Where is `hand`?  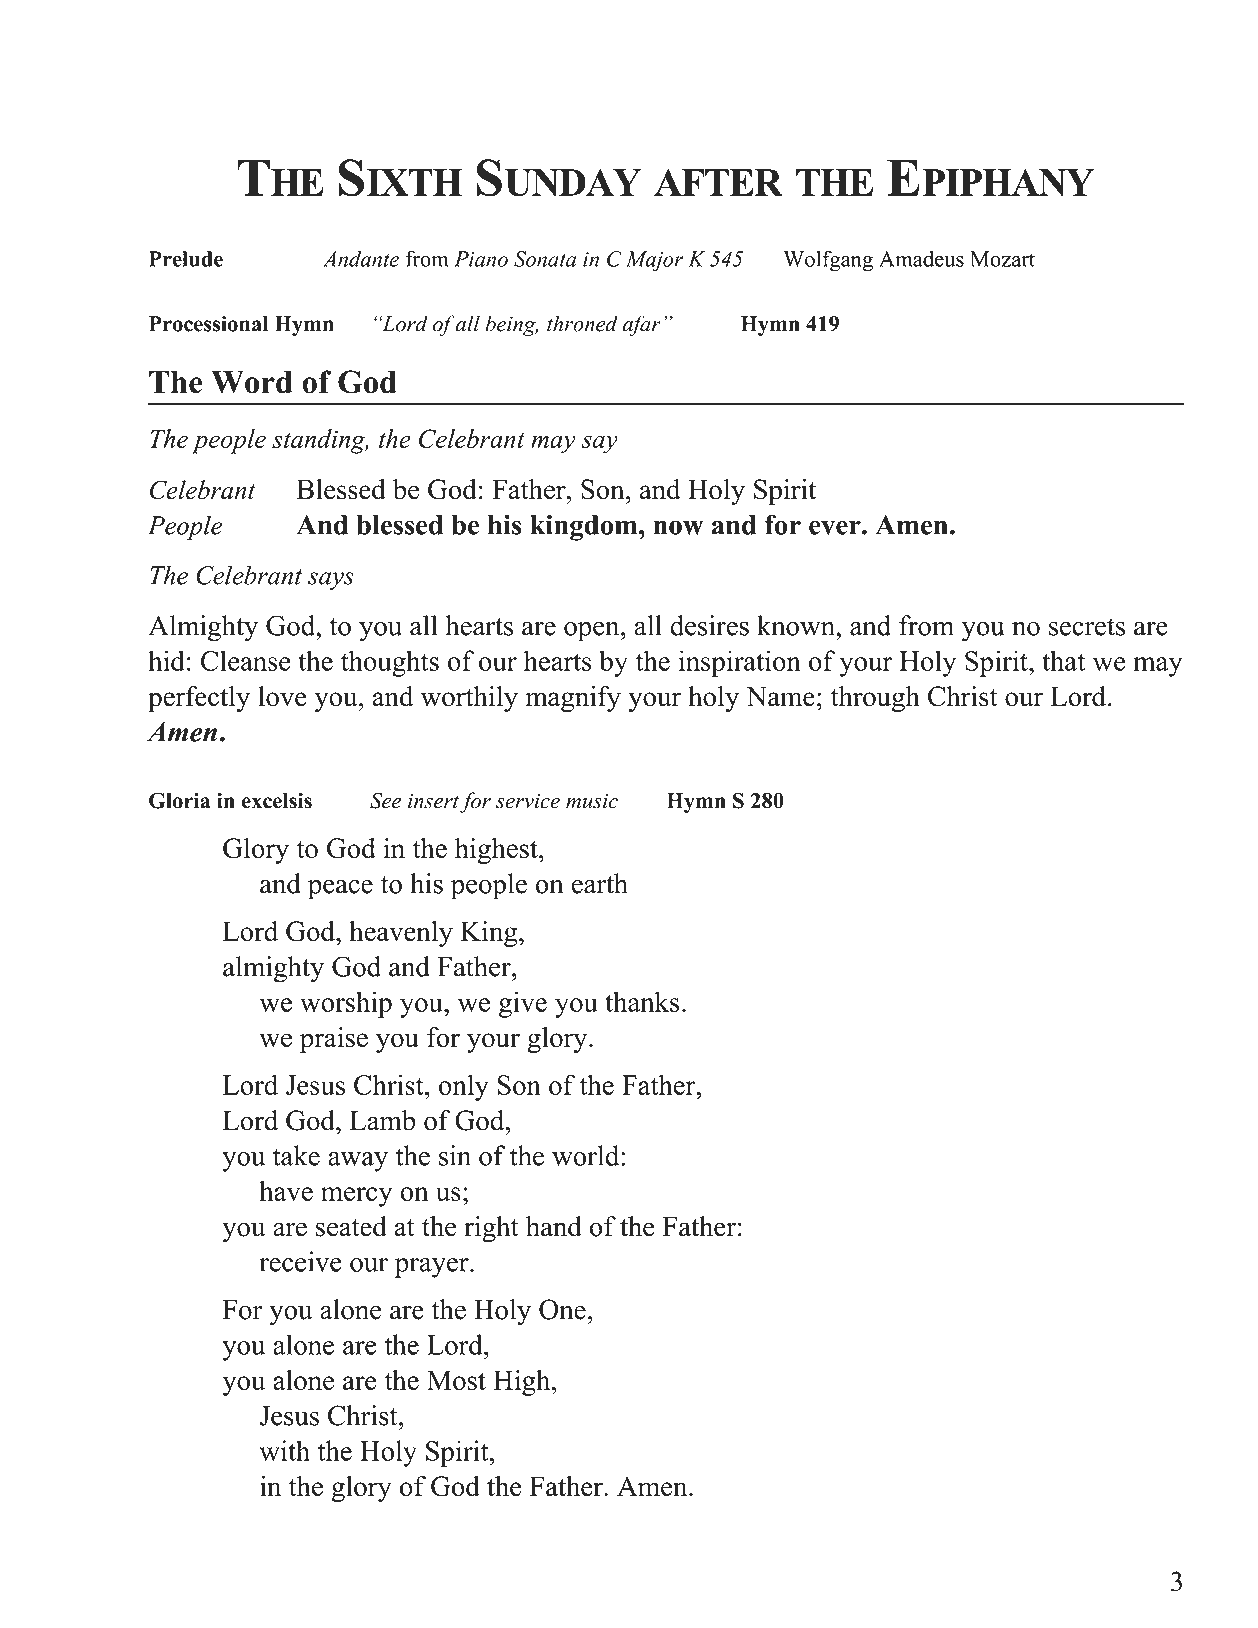
hand is located at coordinates (554, 1226).
